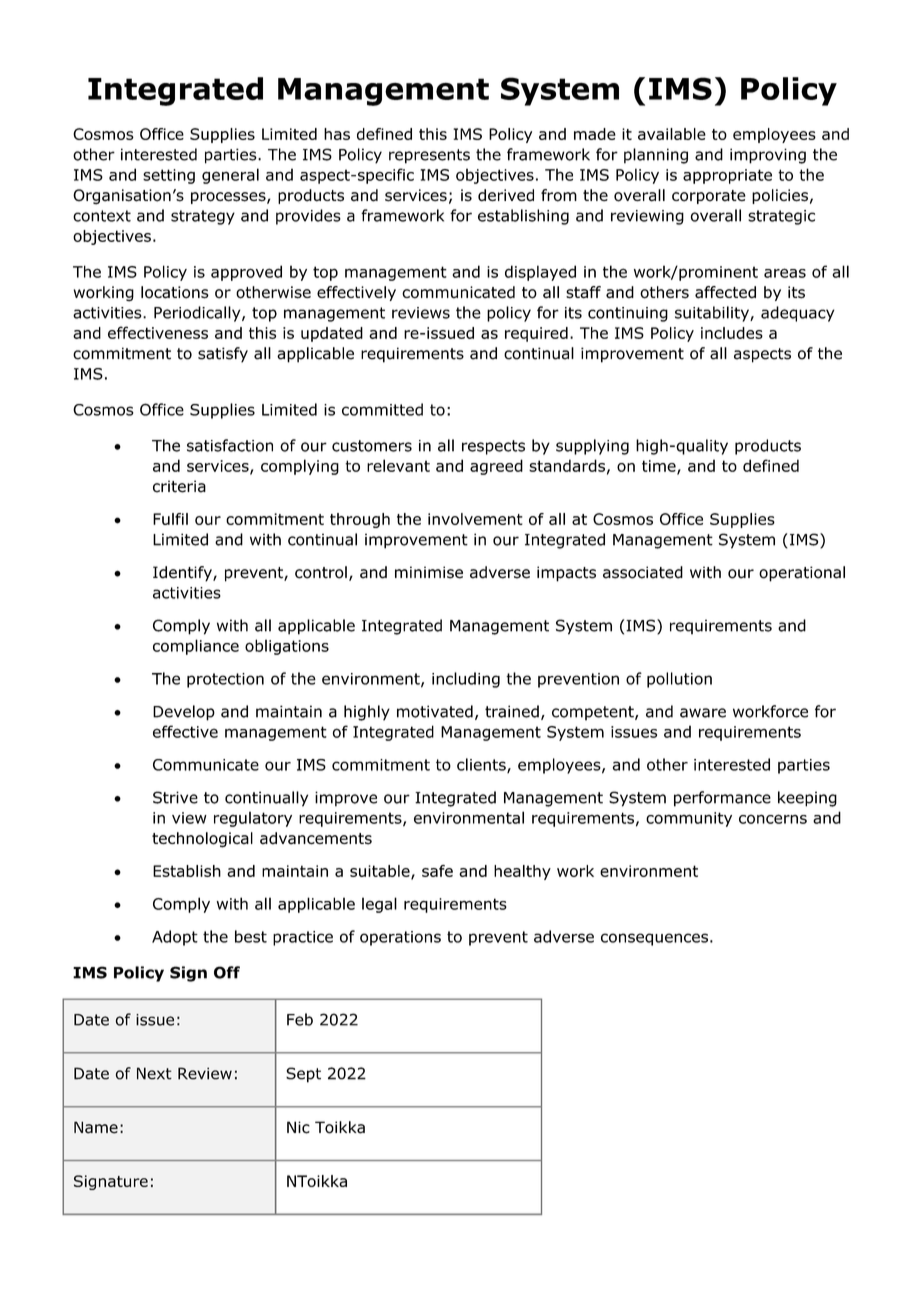  What do you see at coordinates (154, 1073) in the screenshot?
I see `Next` at bounding box center [154, 1073].
